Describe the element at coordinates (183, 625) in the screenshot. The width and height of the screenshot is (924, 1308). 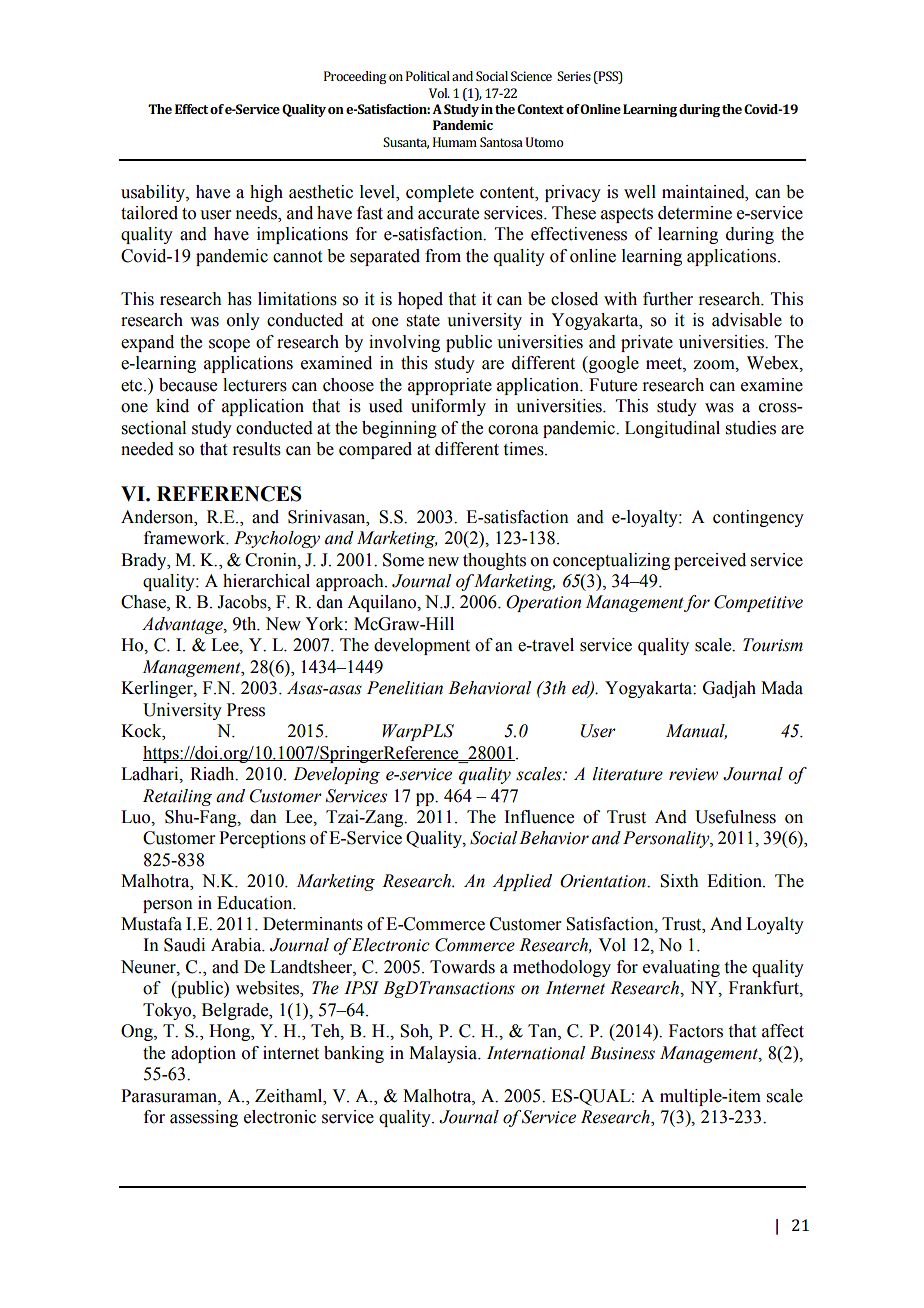
I see `Advantage` at that location.
